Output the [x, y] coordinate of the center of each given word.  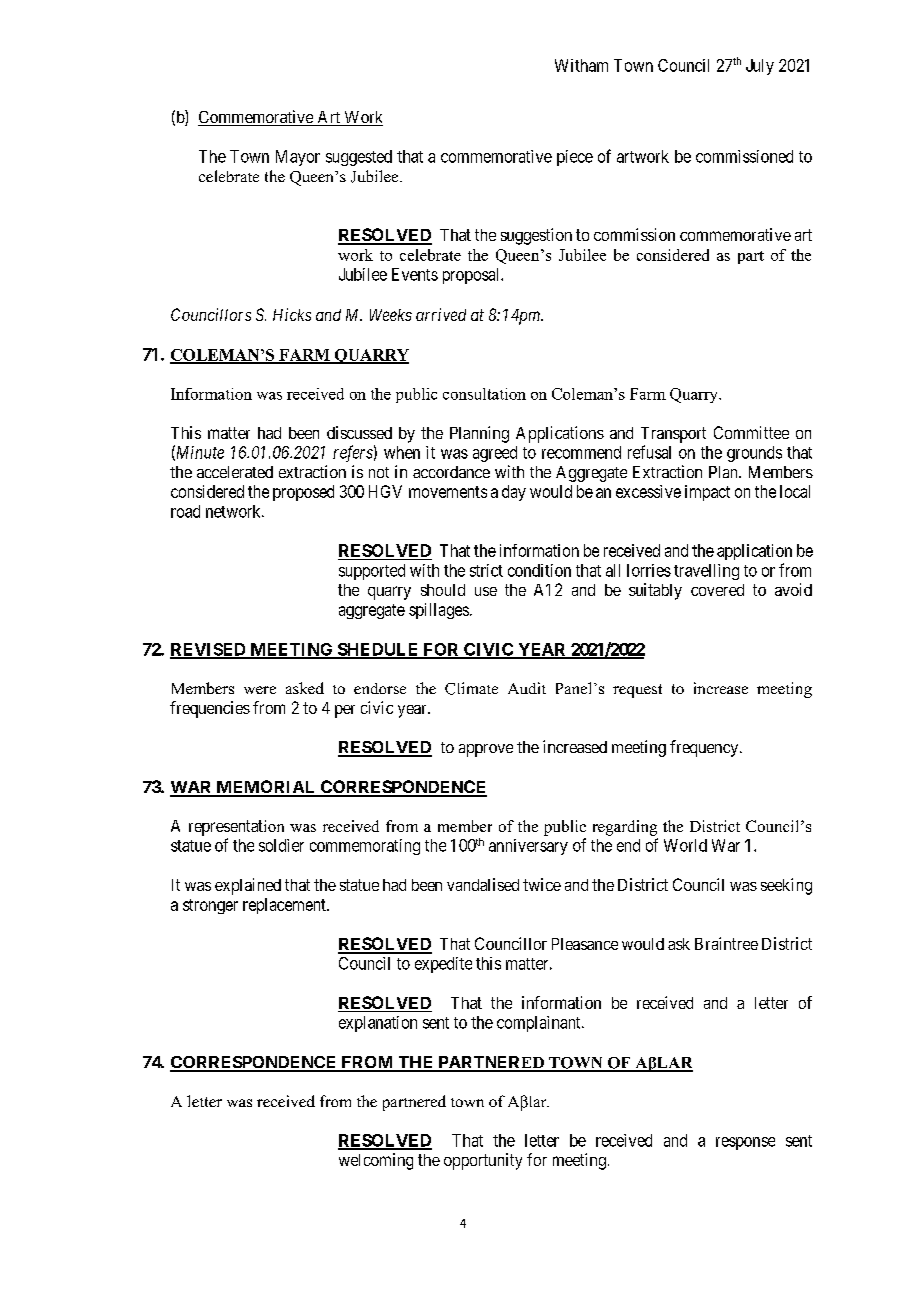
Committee [751, 432]
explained [248, 886]
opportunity [483, 1161]
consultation [484, 394]
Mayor [298, 158]
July [760, 67]
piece [575, 158]
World [685, 845]
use [486, 591]
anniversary [528, 847]
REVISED [209, 650]
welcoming [376, 1161]
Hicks [292, 314]
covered [717, 590]
